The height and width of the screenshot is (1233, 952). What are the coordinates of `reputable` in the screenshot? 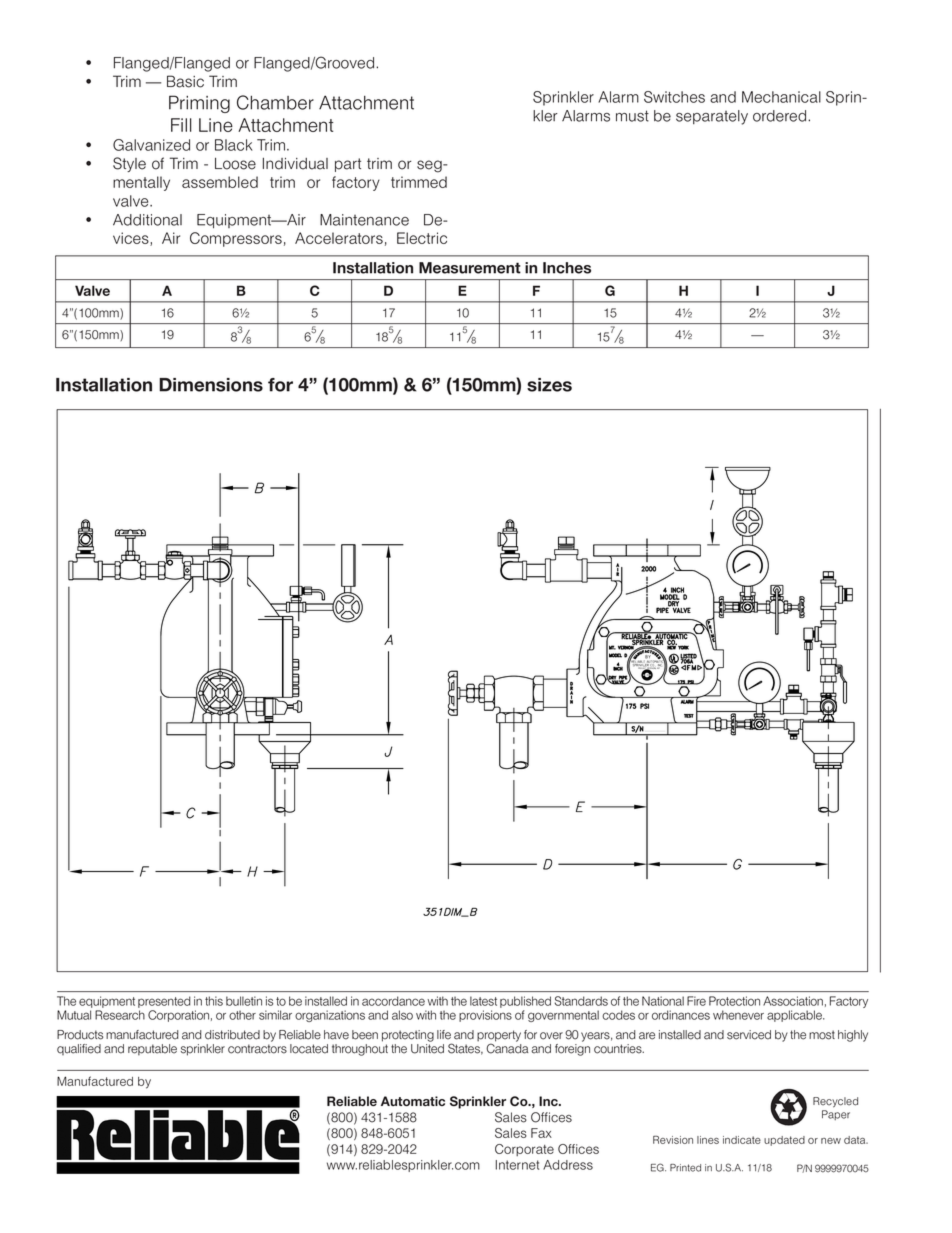 It's located at (152, 1050).
